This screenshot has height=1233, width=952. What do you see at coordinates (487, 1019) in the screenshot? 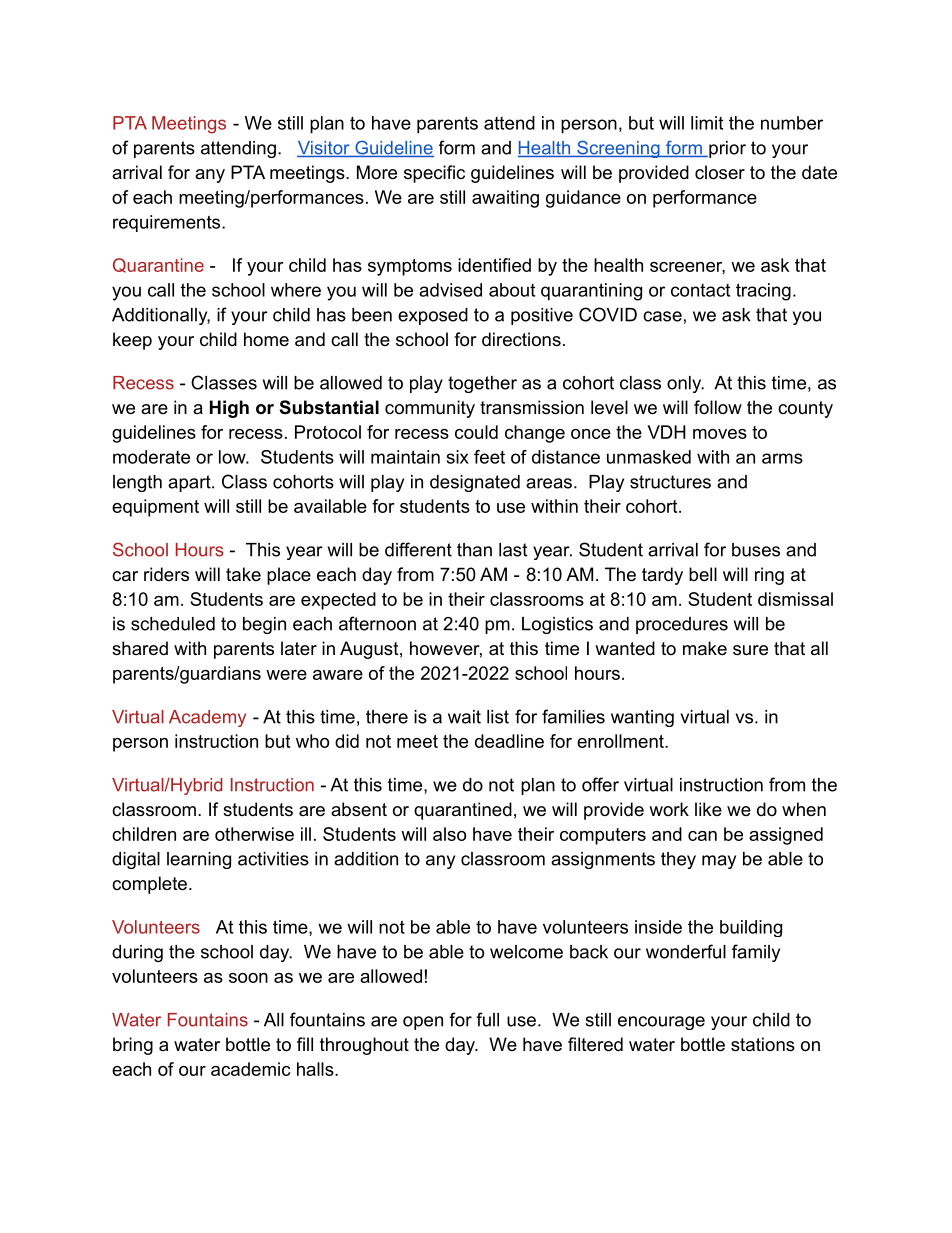
I see `full` at bounding box center [487, 1019].
